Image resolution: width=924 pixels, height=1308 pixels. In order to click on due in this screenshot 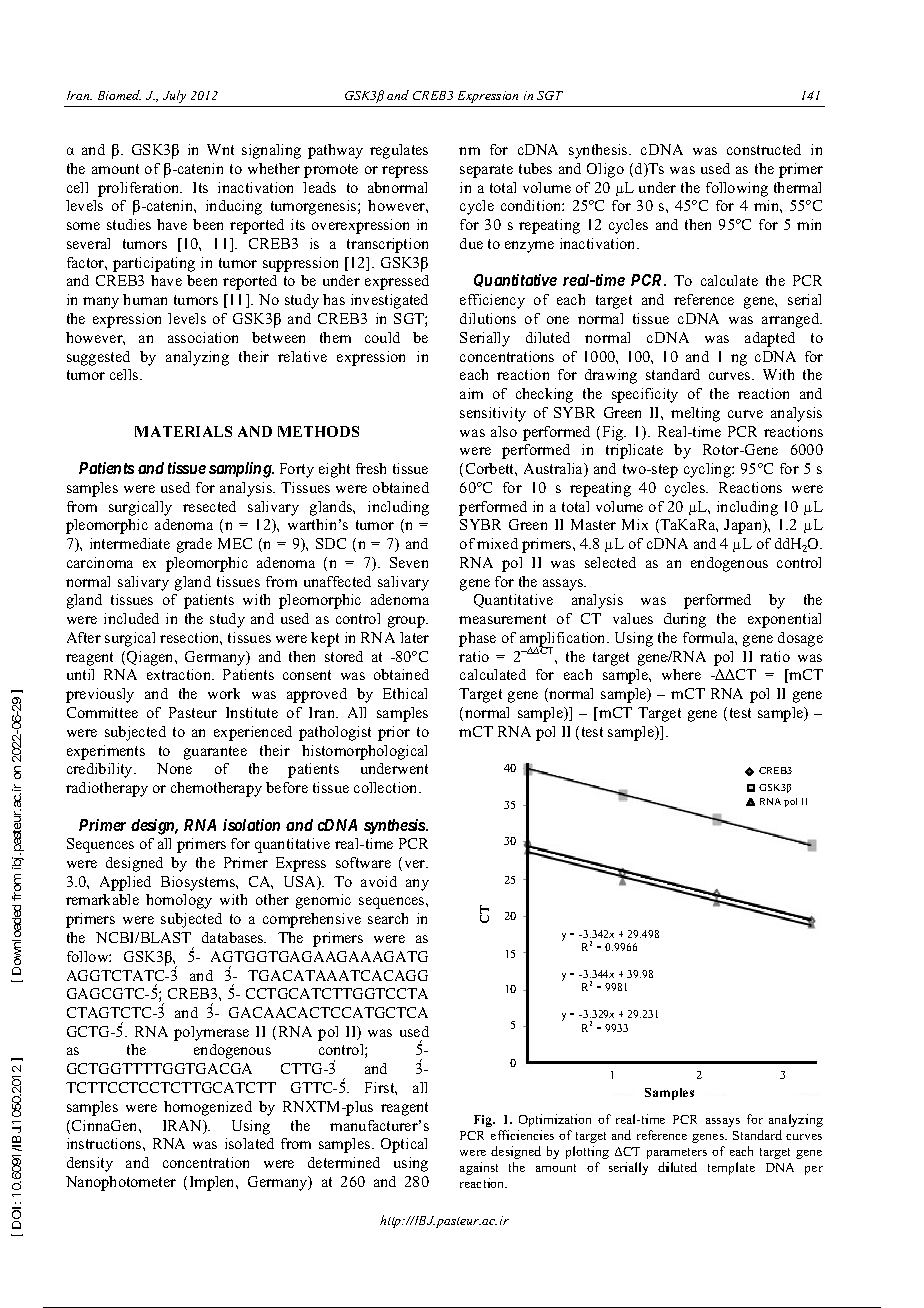, I will do `click(471, 243)`.
